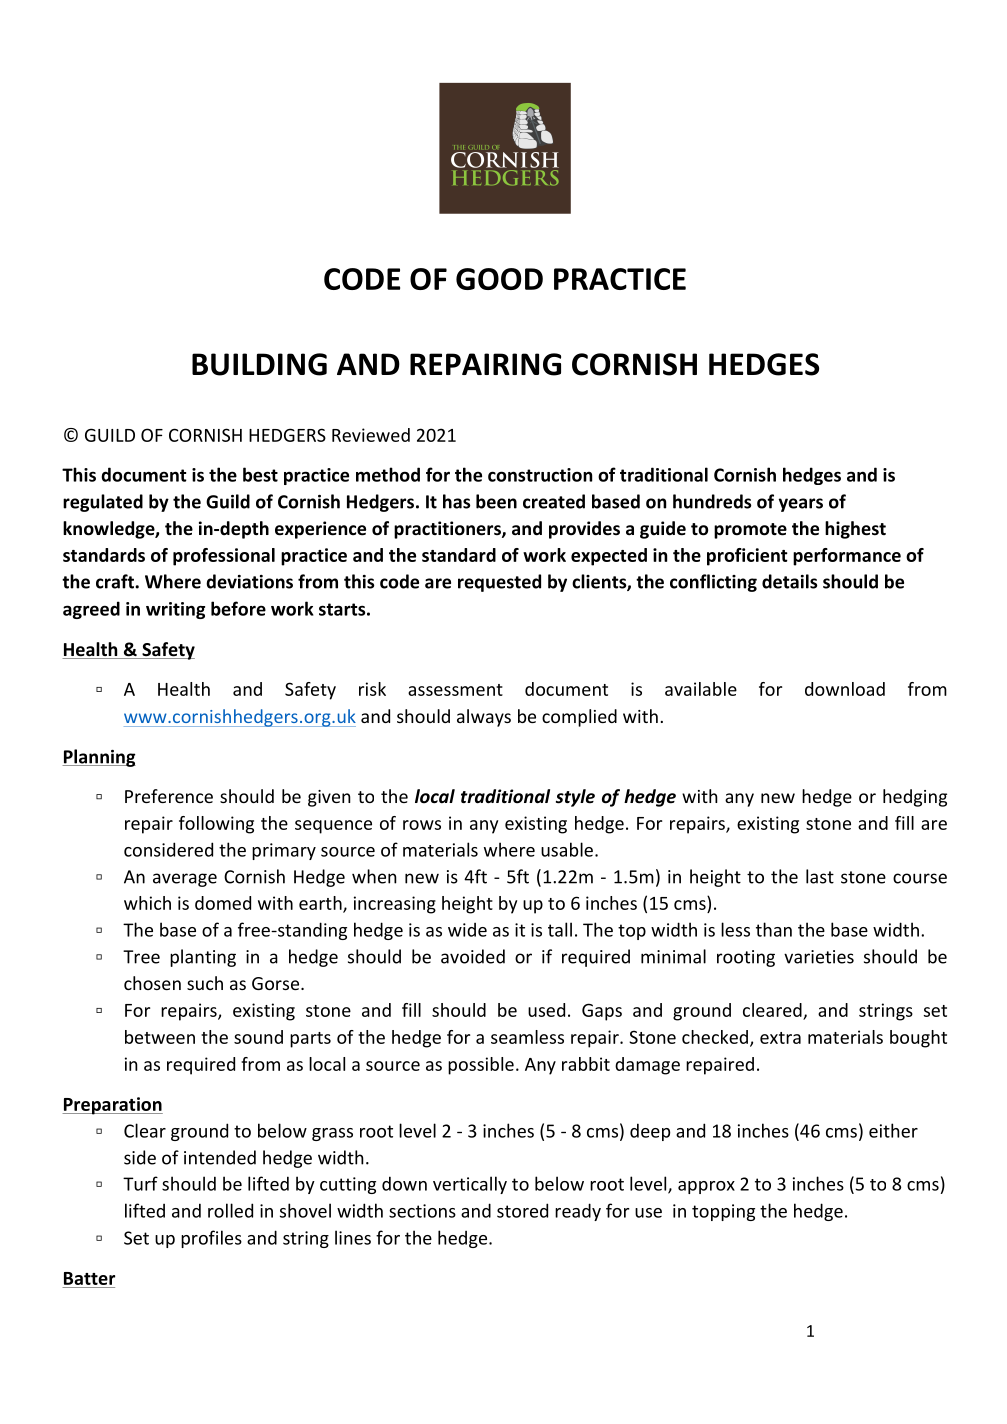 This screenshot has width=1007, height=1424. What do you see at coordinates (801, 505) in the screenshot?
I see `years` at bounding box center [801, 505].
